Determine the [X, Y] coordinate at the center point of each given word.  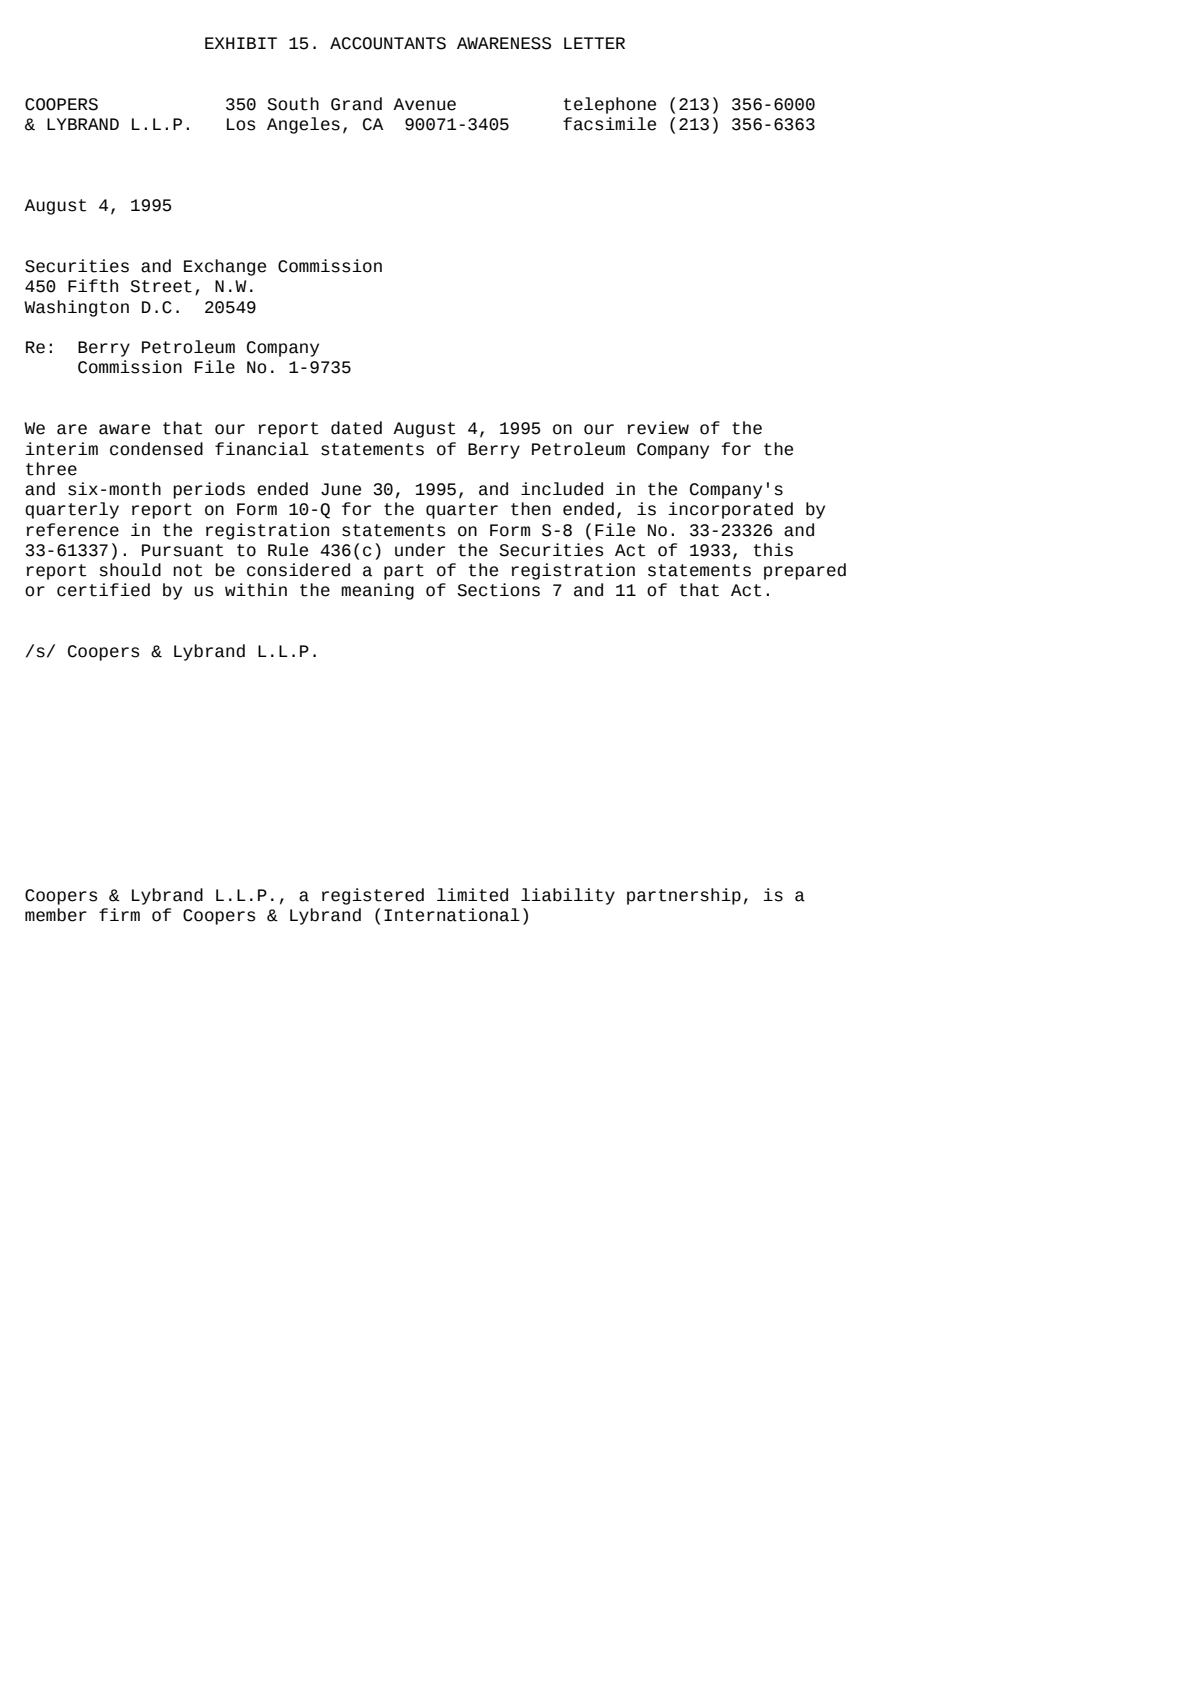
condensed [156, 449]
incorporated [730, 510]
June [341, 489]
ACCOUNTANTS [388, 43]
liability [568, 896]
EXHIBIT [241, 43]
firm [119, 914]
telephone [610, 105]
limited [472, 895]
